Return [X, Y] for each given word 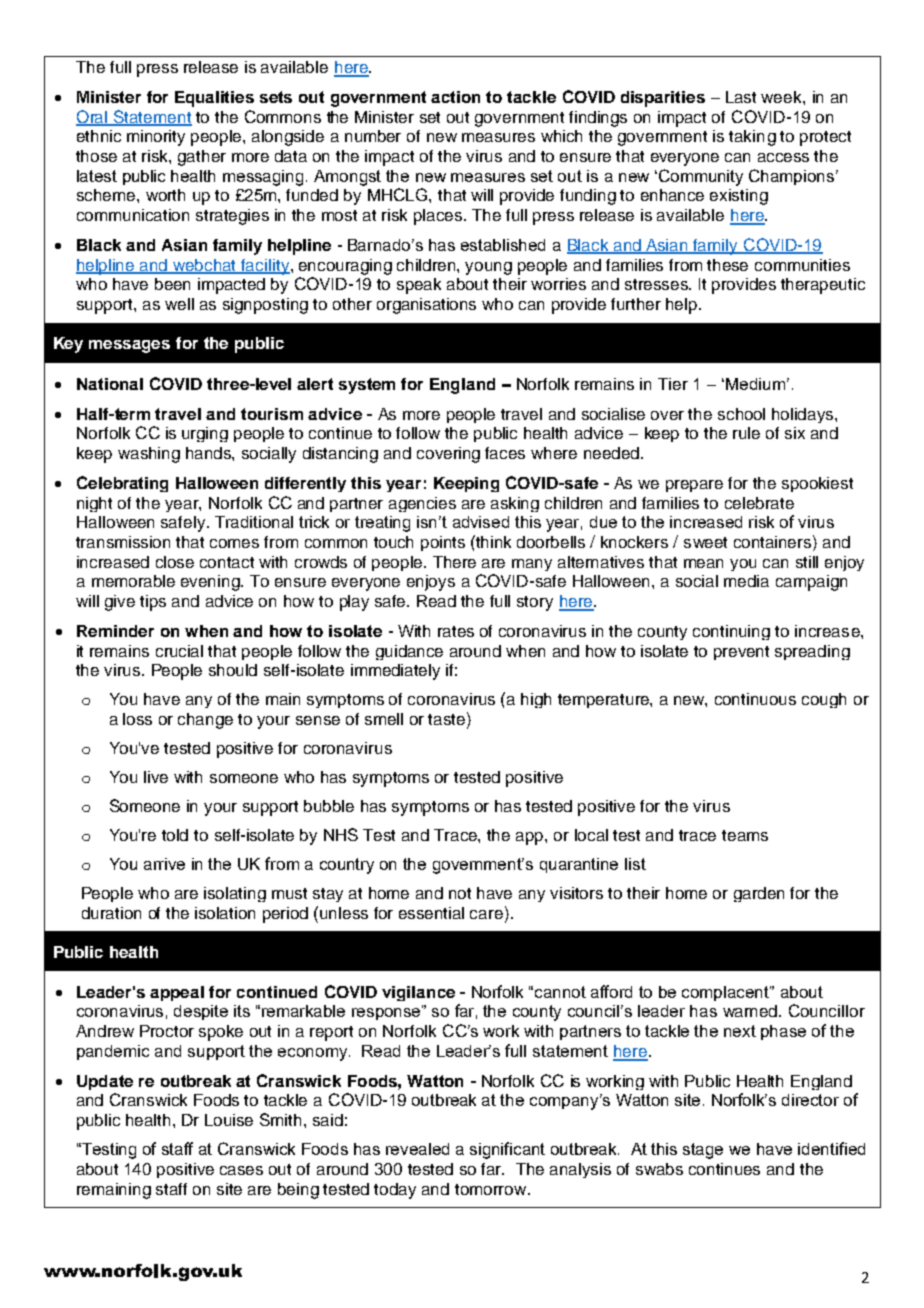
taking [752, 138]
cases [241, 1170]
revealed [417, 1149]
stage [703, 1151]
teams [745, 835]
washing [149, 455]
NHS [341, 834]
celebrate [759, 503]
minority [156, 138]
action [455, 97]
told [175, 835]
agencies [422, 504]
